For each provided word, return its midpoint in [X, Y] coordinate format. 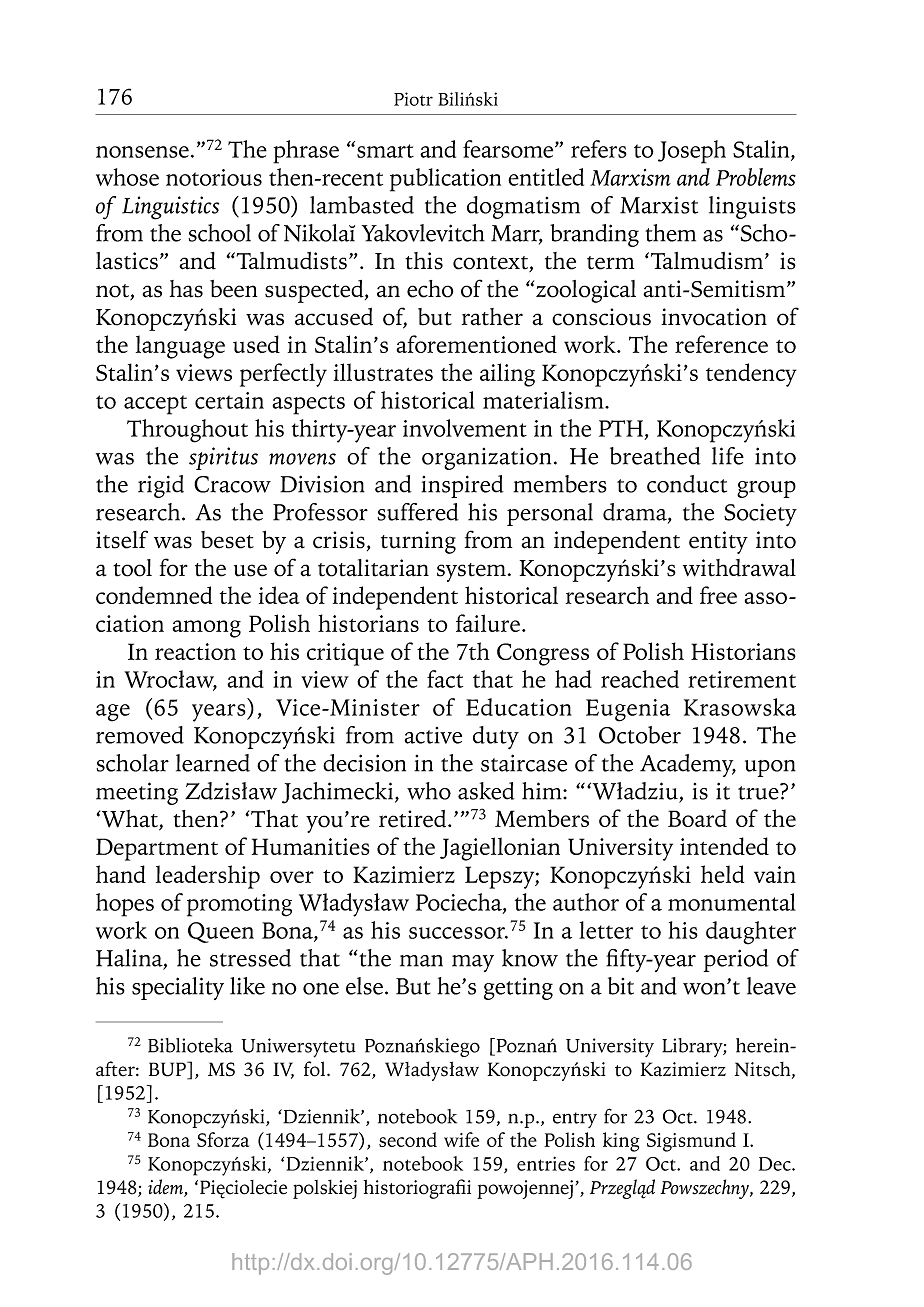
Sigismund [691, 1142]
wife [461, 1139]
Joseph [692, 152]
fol [316, 1069]
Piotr [413, 99]
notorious [214, 177]
